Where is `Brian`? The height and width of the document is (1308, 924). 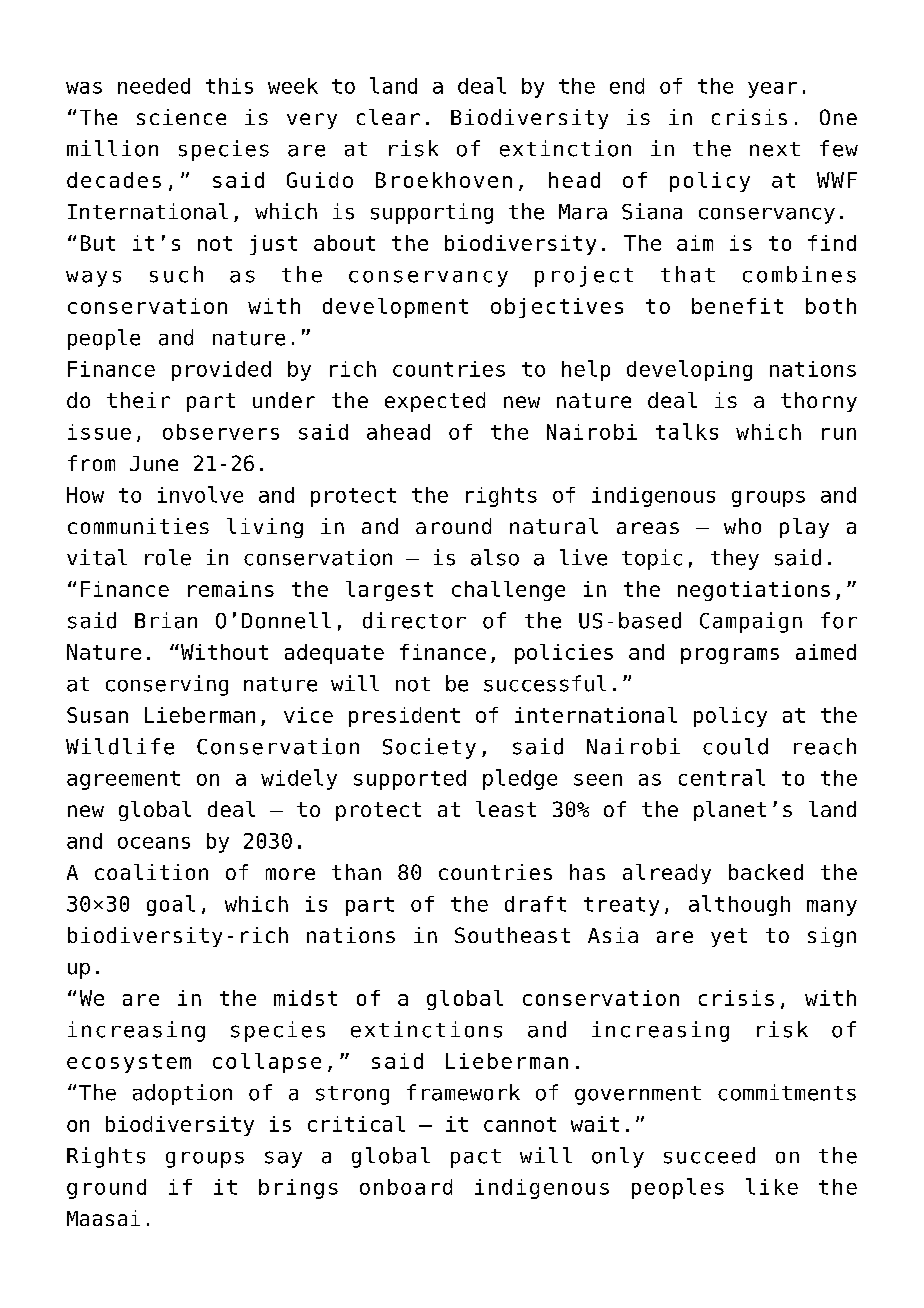 Brian is located at coordinates (166, 620).
